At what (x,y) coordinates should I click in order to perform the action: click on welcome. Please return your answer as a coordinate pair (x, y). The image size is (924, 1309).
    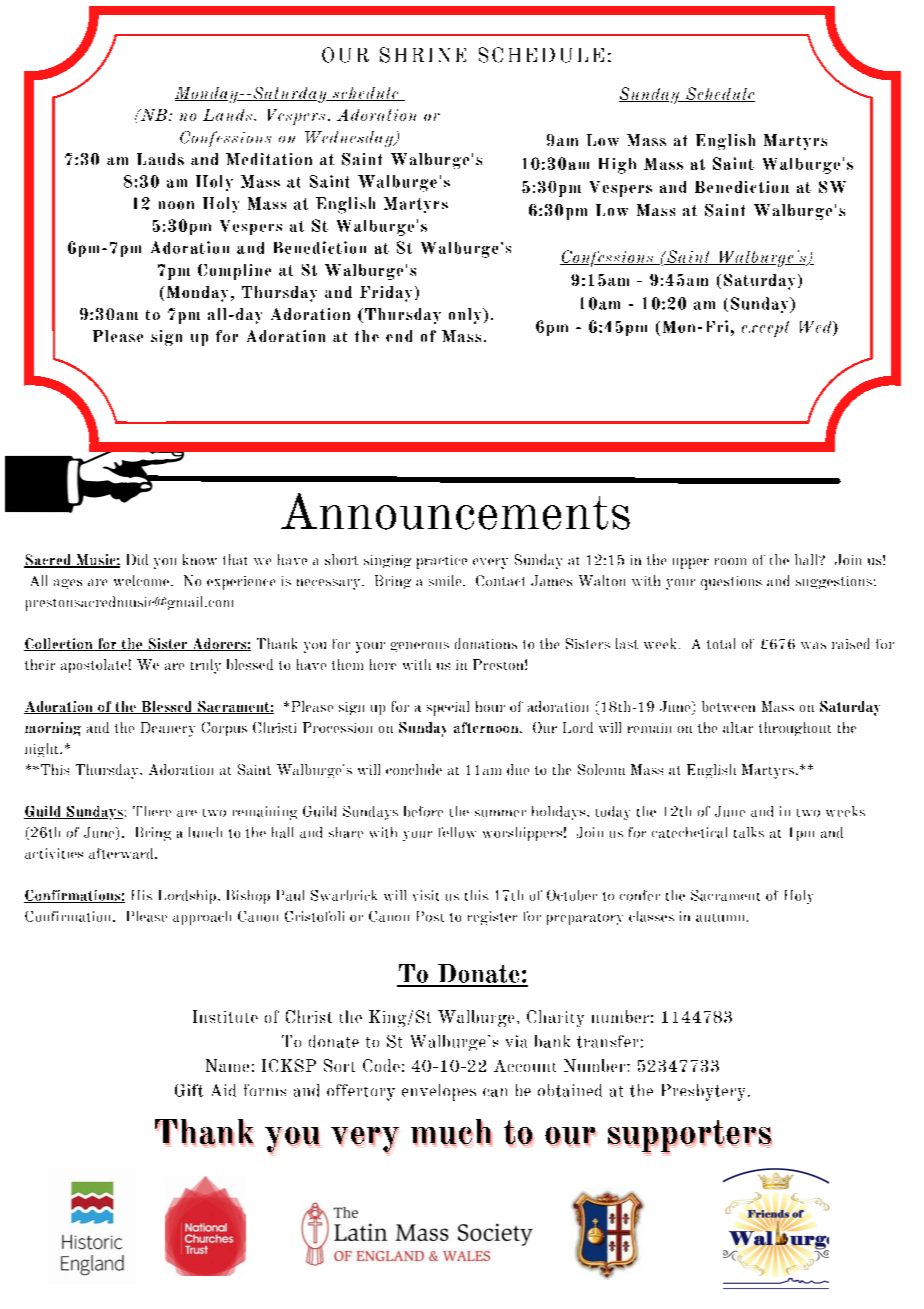
    Looking at the image, I should click on (141, 580).
